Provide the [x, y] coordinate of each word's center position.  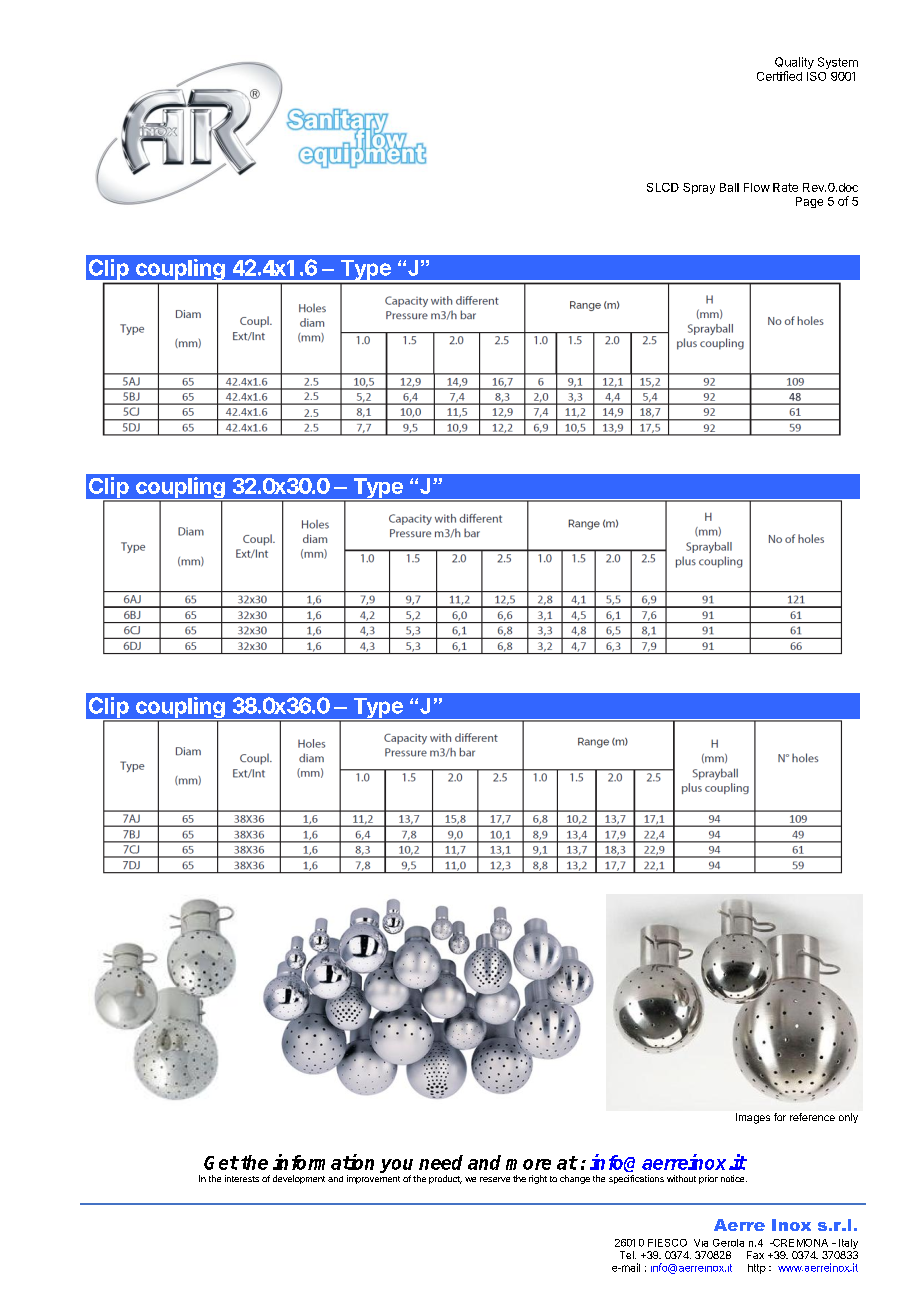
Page [809, 202]
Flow [757, 187]
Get [221, 1163]
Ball [729, 187]
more [528, 1164]
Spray [699, 188]
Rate [785, 187]
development [299, 1179]
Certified [779, 76]
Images [753, 1118]
